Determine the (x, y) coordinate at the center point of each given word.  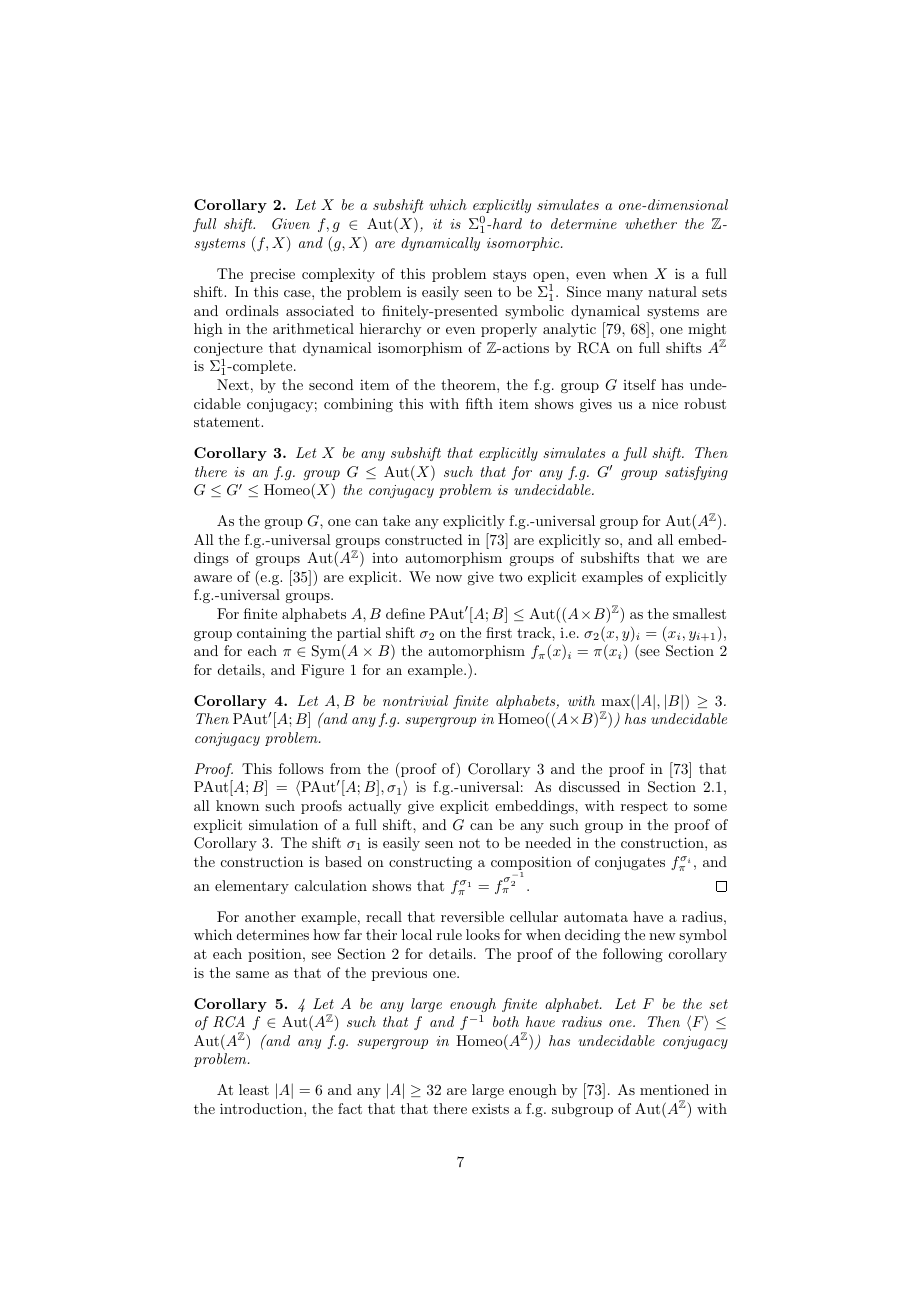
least (254, 1089)
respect (644, 807)
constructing (430, 863)
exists (490, 1109)
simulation (283, 824)
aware (213, 578)
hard (506, 223)
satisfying (696, 473)
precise (272, 275)
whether (651, 223)
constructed (424, 539)
